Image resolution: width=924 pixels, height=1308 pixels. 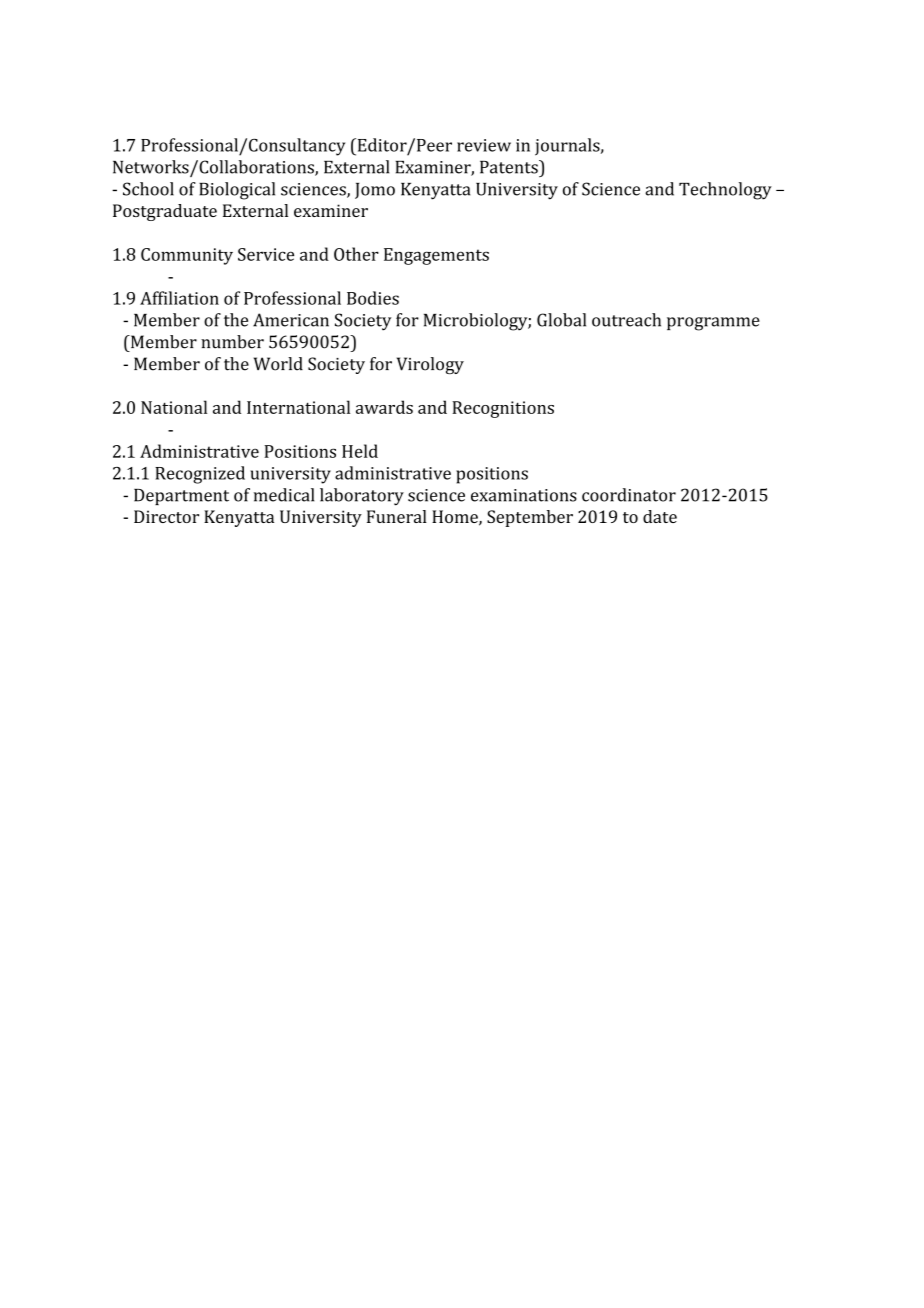 What do you see at coordinates (397, 516) in the screenshot?
I see `Funeral` at bounding box center [397, 516].
